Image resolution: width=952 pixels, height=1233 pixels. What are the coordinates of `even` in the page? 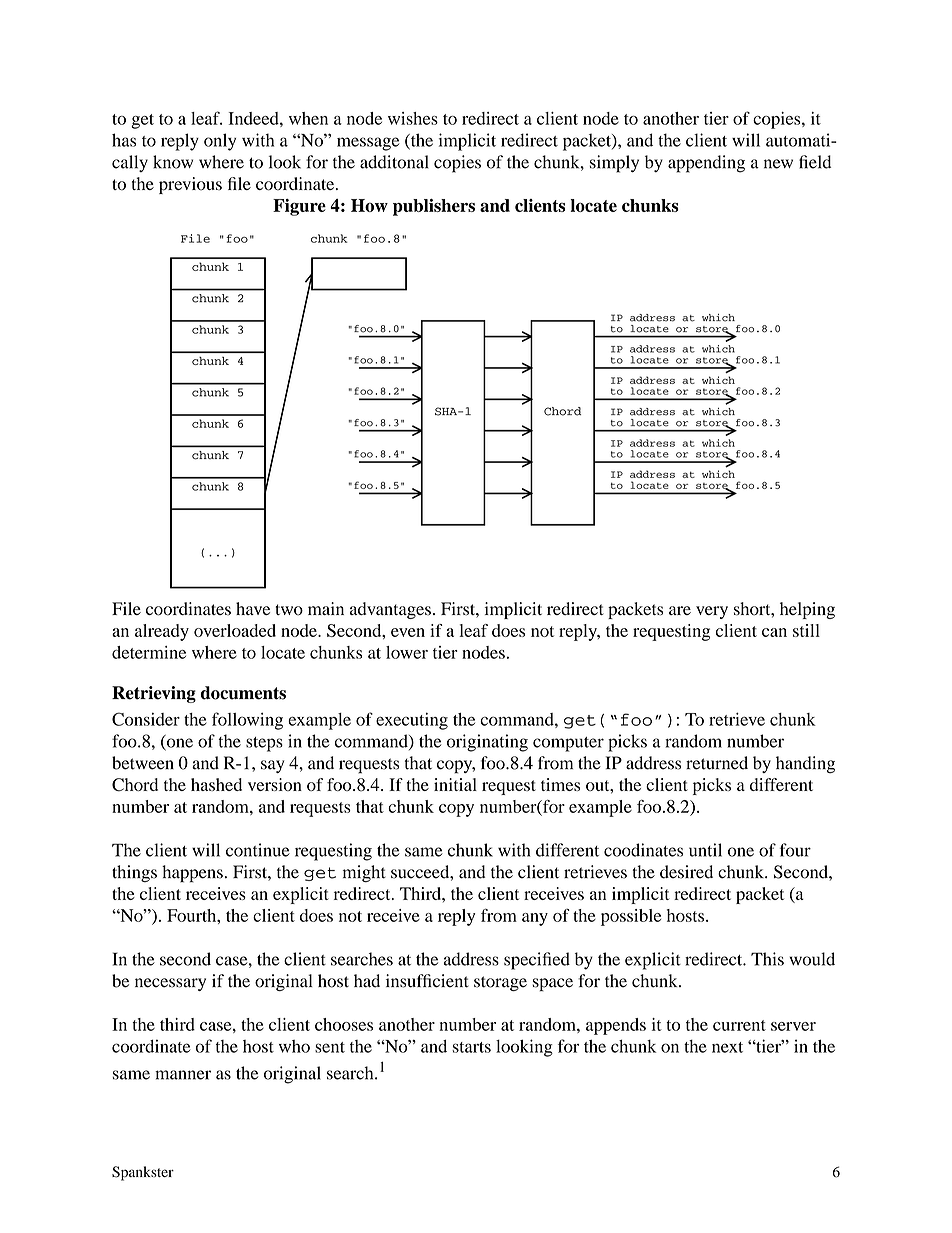 It's located at (408, 632).
